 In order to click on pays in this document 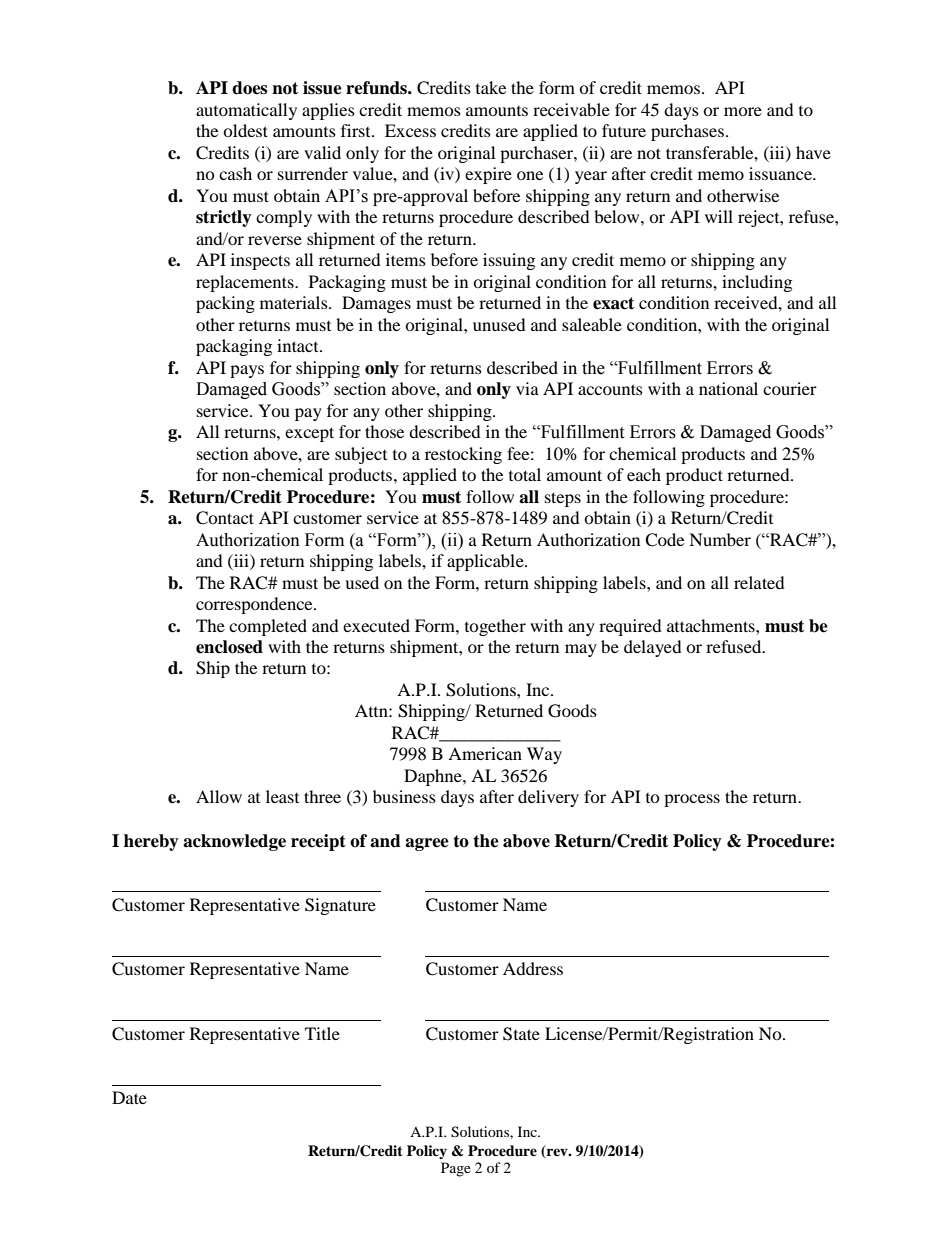, I will do `click(247, 371)`.
